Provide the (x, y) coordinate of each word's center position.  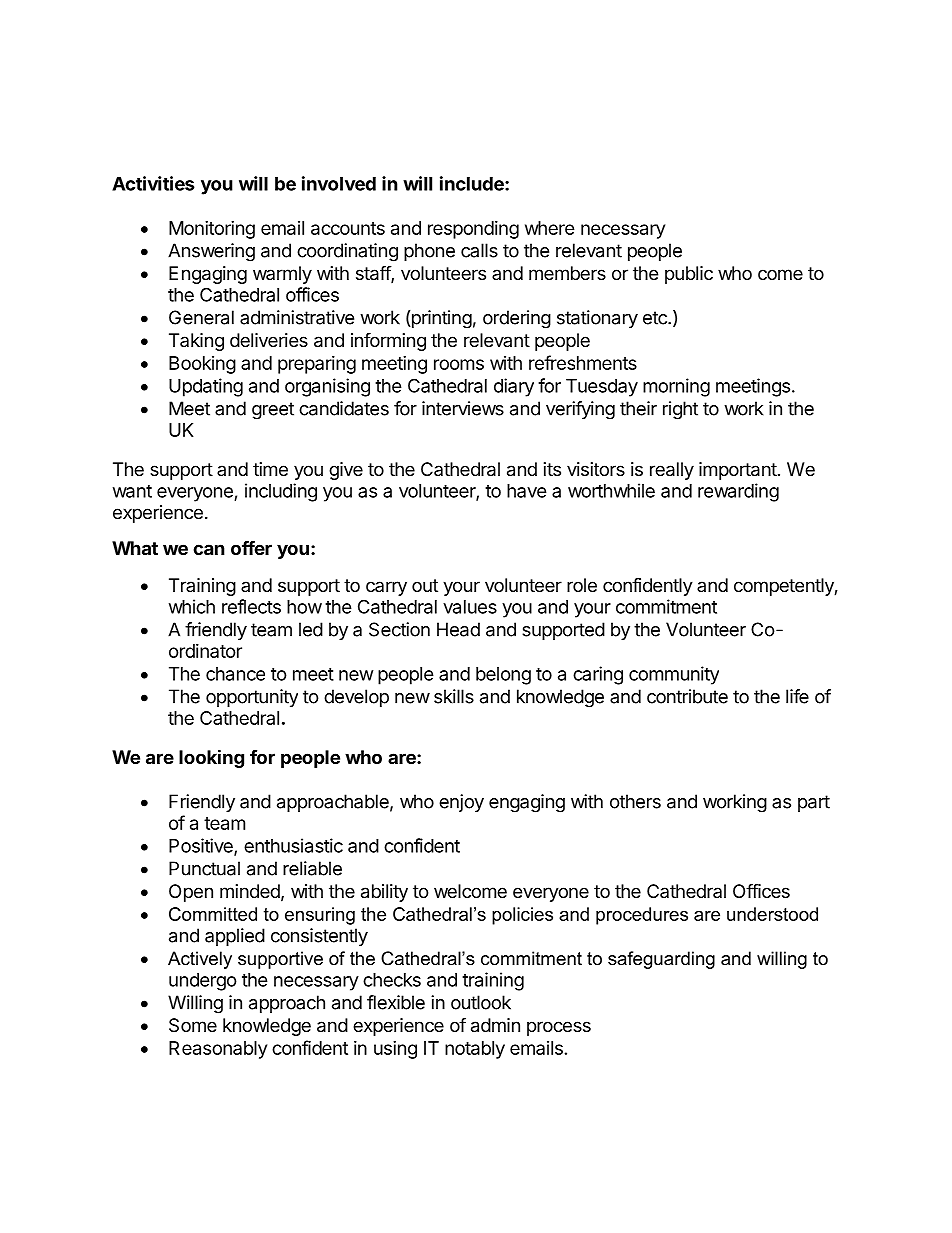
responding (473, 230)
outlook (481, 1002)
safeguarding (661, 960)
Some (193, 1025)
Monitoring (212, 230)
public (689, 275)
